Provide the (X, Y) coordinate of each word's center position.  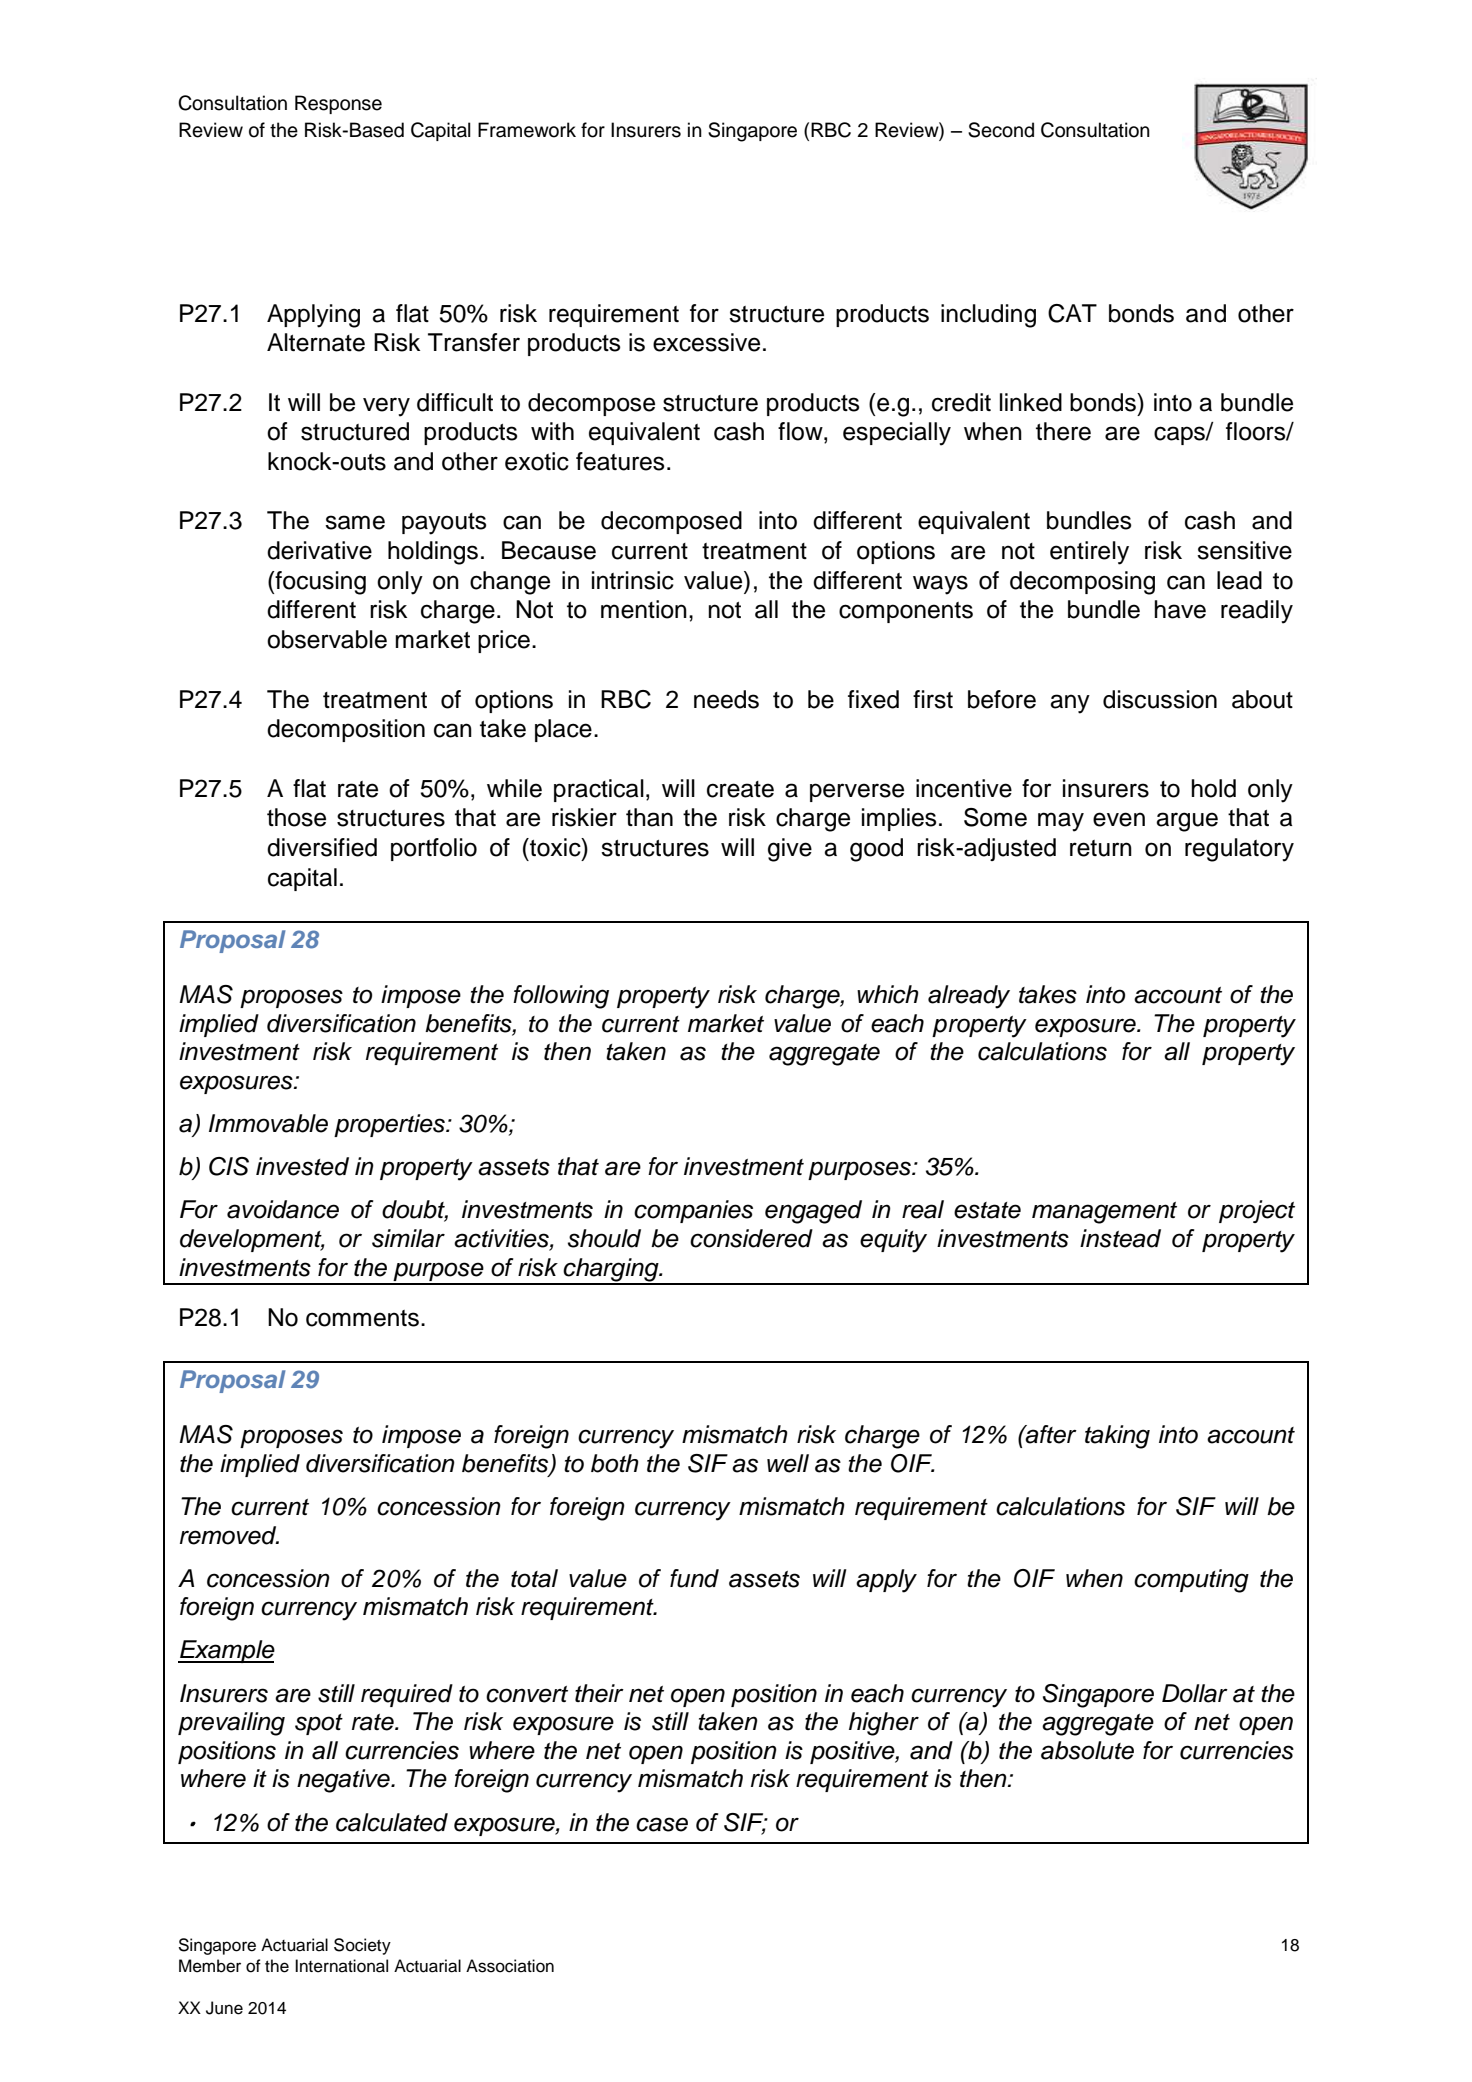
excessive (706, 342)
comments (362, 1318)
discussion (1160, 699)
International (341, 1966)
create (740, 789)
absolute (1087, 1750)
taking (1117, 1437)
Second (1001, 130)
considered (751, 1238)
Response (338, 104)
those (296, 817)
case (662, 1824)
